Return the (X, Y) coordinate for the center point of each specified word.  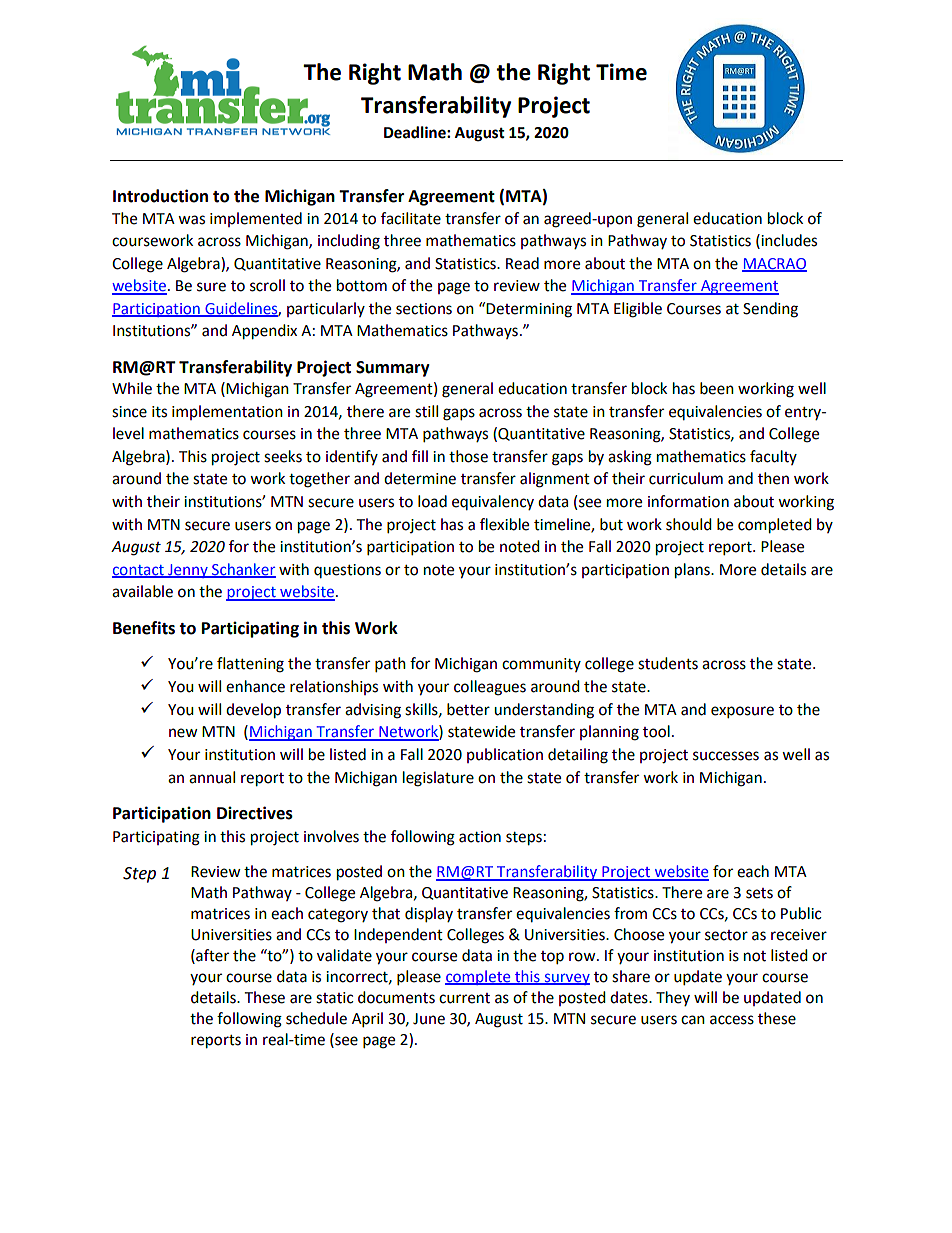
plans (693, 571)
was (191, 220)
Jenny (188, 571)
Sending (770, 310)
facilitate (411, 218)
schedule (316, 1018)
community (541, 665)
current (464, 998)
